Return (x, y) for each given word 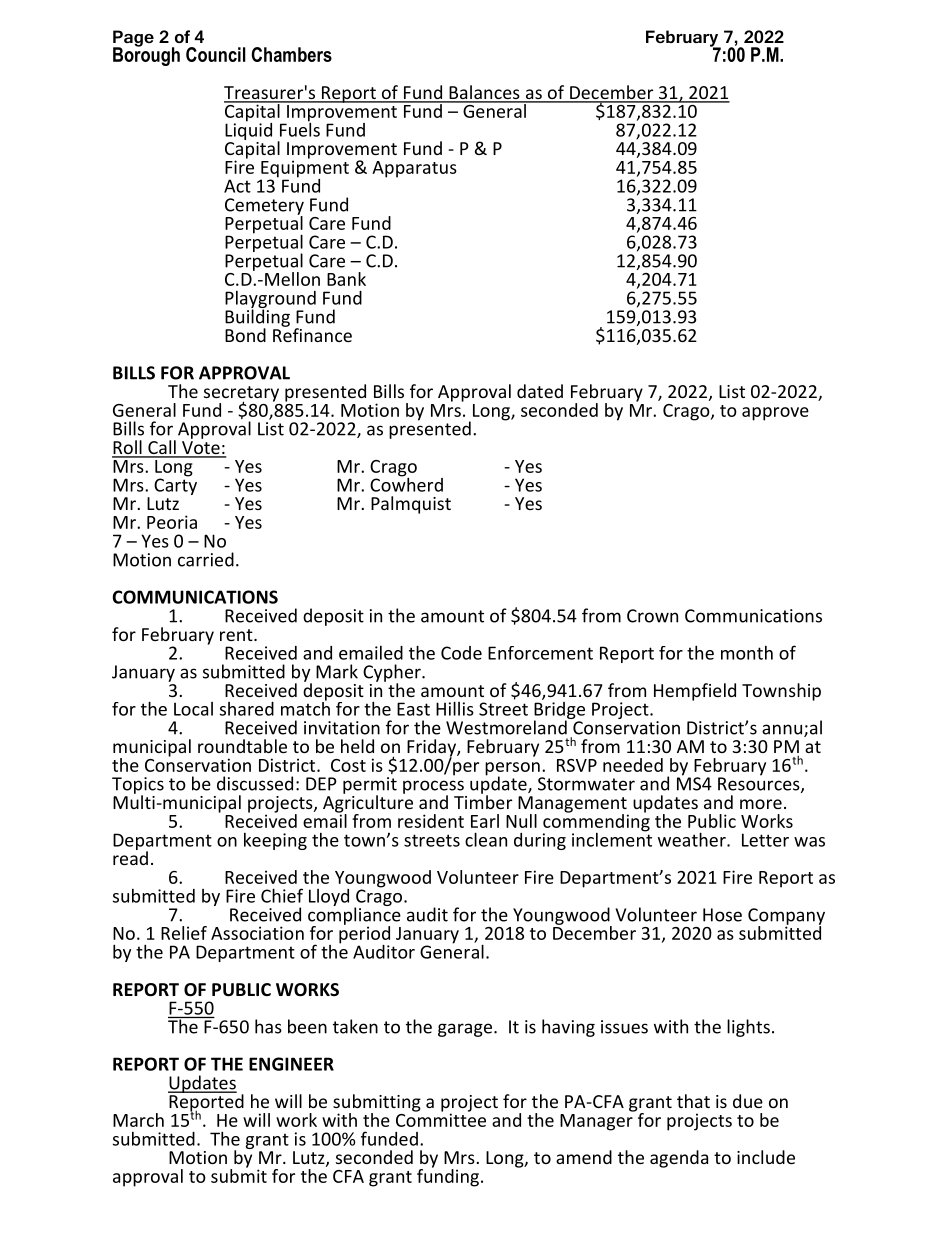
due (748, 1101)
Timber (483, 801)
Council (216, 54)
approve (775, 414)
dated (540, 391)
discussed (255, 783)
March (138, 1120)
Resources (760, 784)
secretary (241, 395)
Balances (484, 93)
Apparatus (414, 169)
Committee (441, 1119)
